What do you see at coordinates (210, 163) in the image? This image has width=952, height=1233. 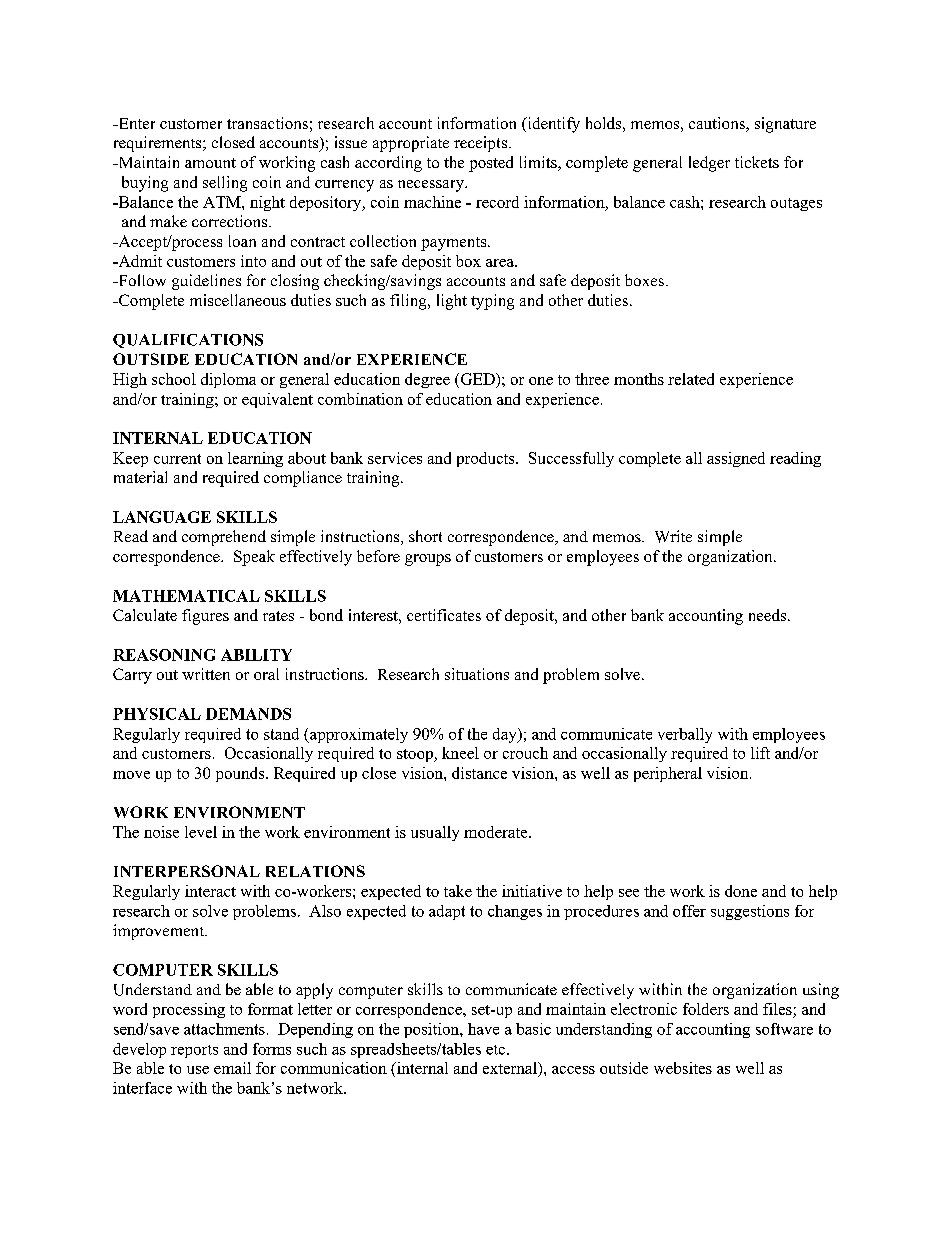 I see `amount` at bounding box center [210, 163].
